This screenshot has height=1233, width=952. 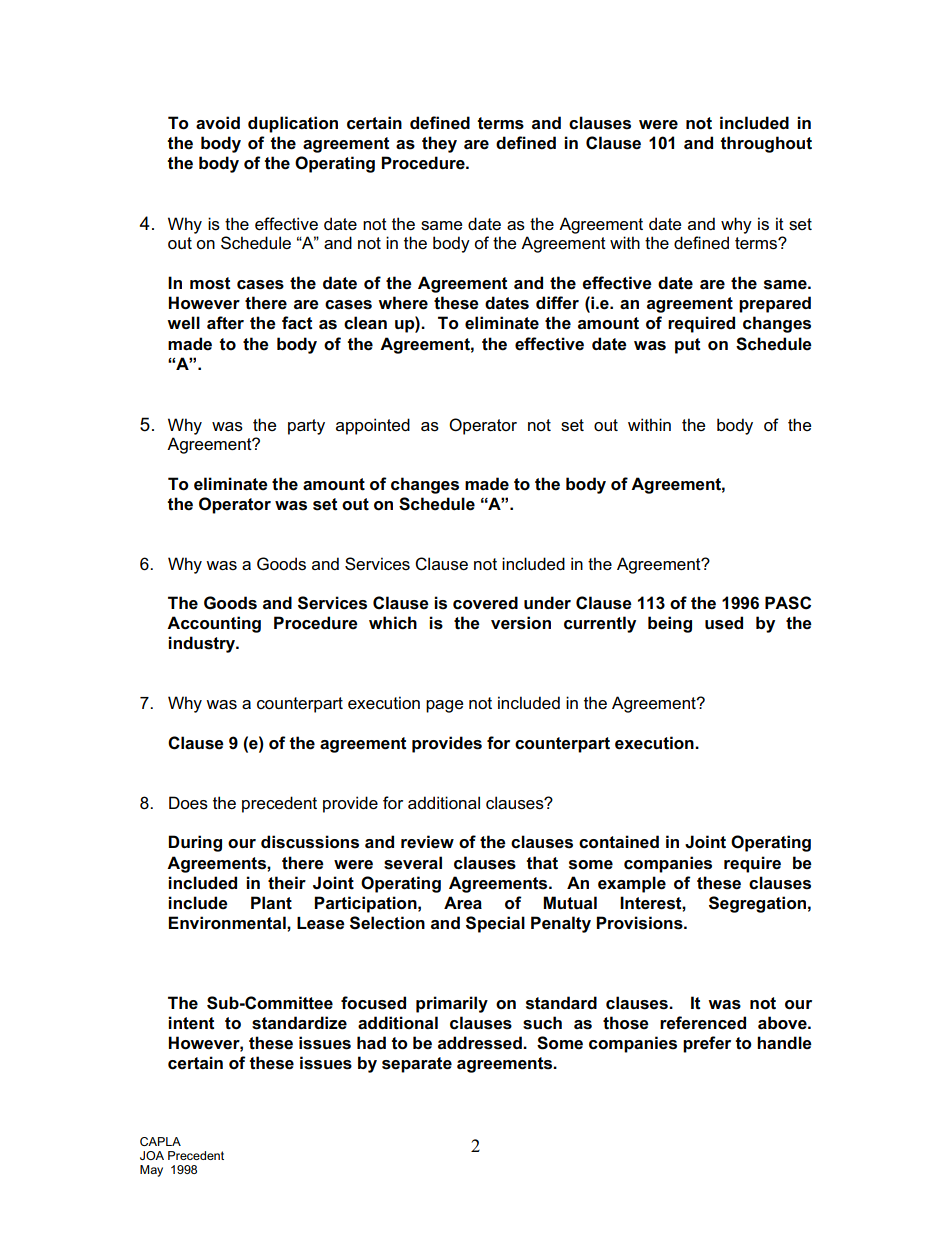 I want to click on example, so click(x=632, y=884).
